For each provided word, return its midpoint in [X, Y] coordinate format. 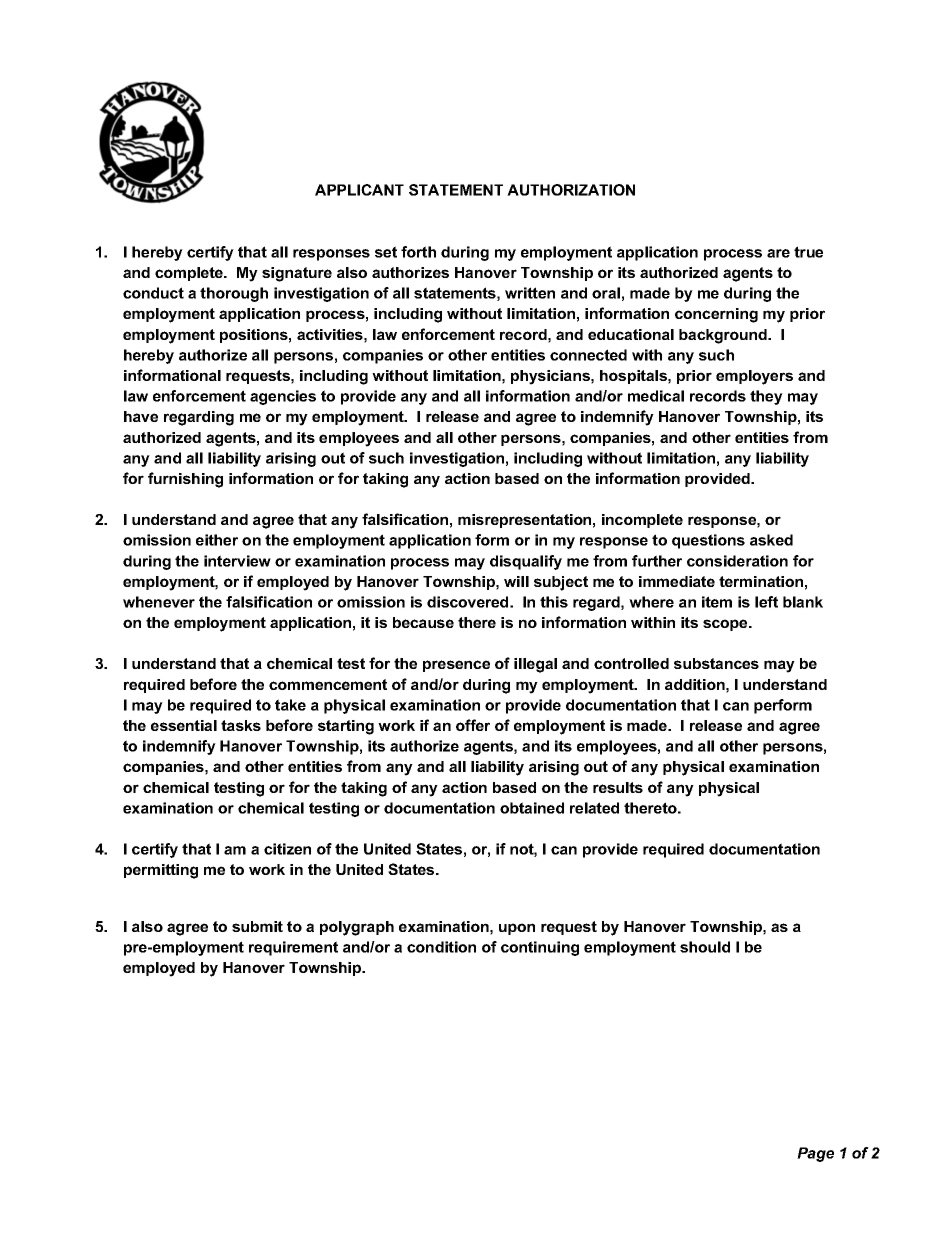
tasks [241, 725]
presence [456, 666]
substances [716, 663]
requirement [293, 948]
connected [588, 355]
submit [257, 926]
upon [517, 929]
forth [418, 252]
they [766, 397]
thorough [234, 294]
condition [441, 947]
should [705, 947]
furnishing [185, 480]
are [778, 253]
